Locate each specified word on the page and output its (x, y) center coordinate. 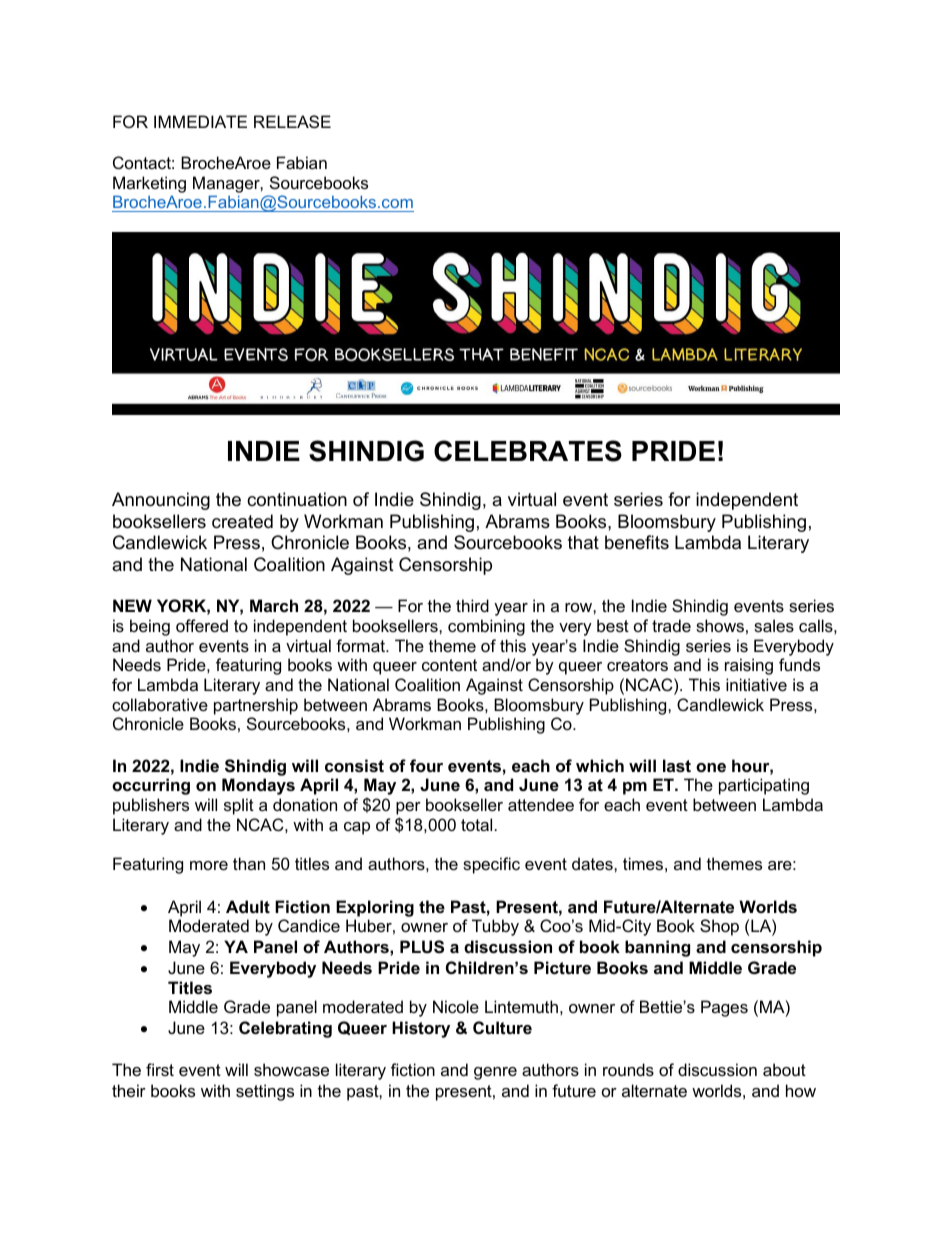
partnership (256, 706)
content (449, 665)
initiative (756, 684)
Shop (719, 927)
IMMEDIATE (200, 121)
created (242, 521)
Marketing (149, 184)
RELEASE (292, 121)
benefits (637, 542)
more (209, 865)
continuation (297, 499)
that (583, 542)
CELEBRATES (528, 451)
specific (491, 865)
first (160, 1069)
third (472, 605)
